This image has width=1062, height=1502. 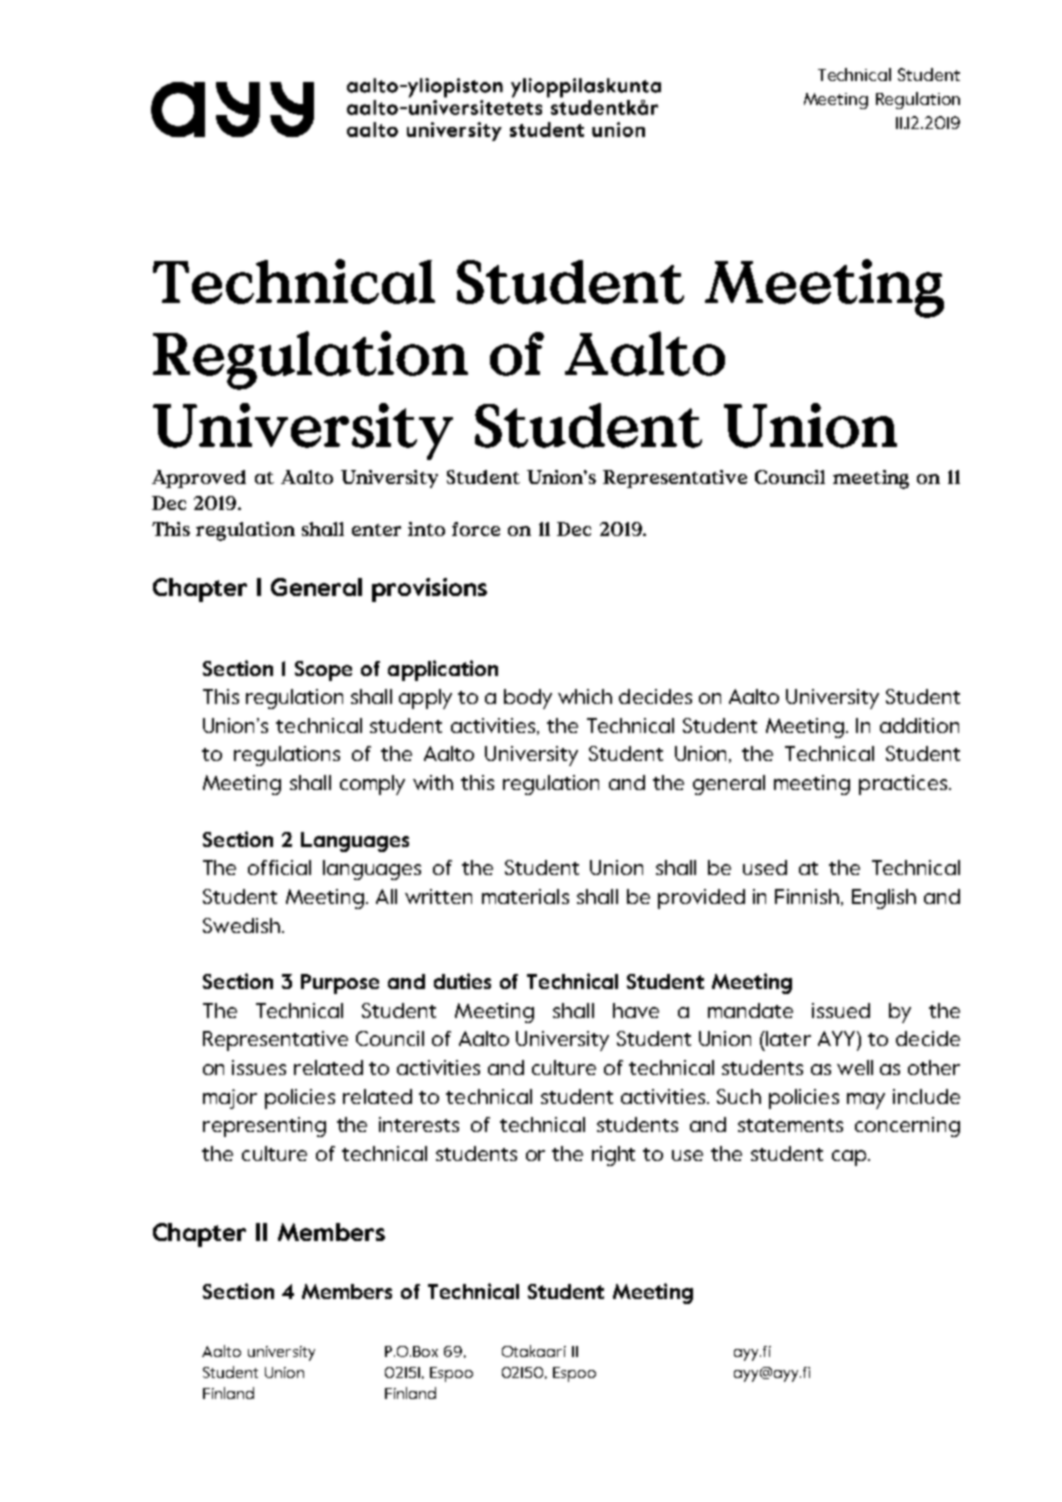 What do you see at coordinates (279, 867) in the image?
I see `official` at bounding box center [279, 867].
